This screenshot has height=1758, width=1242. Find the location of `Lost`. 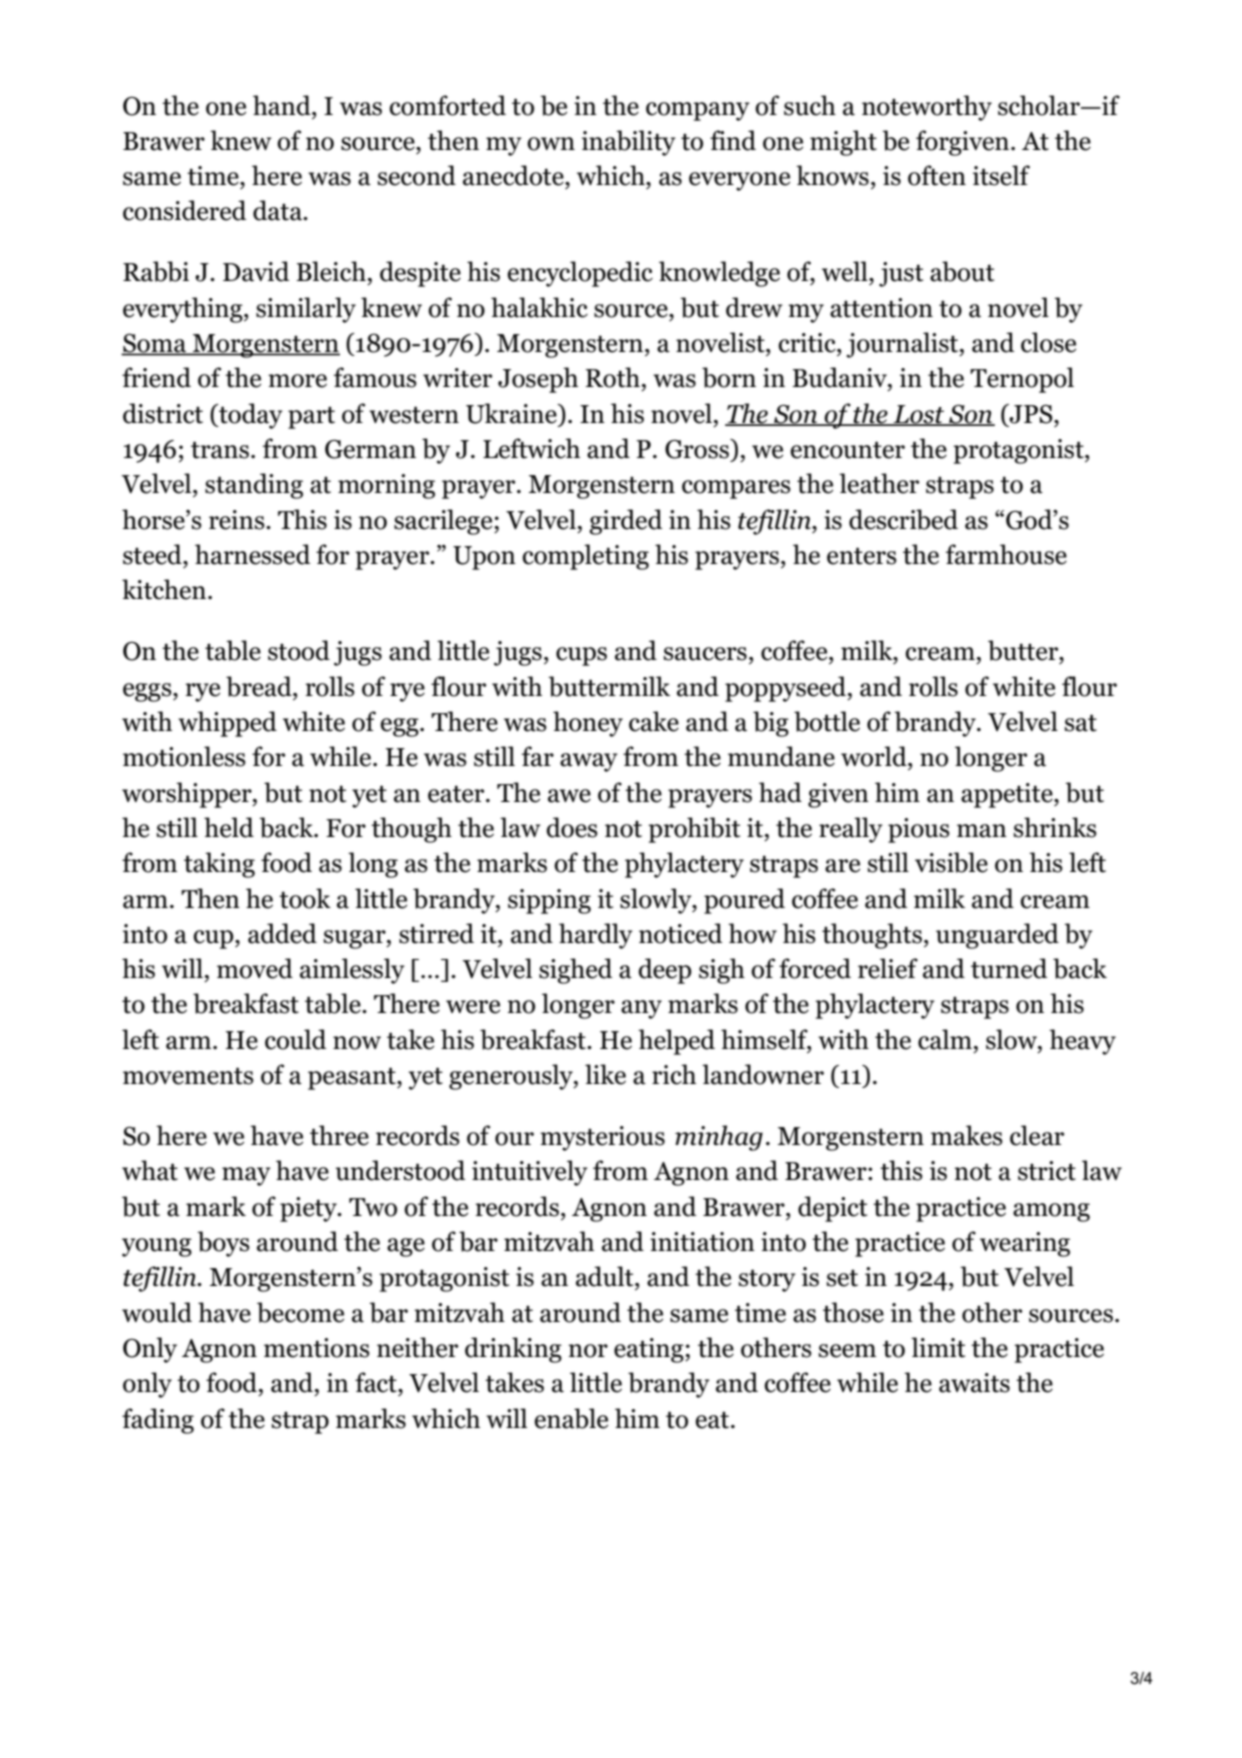

Lost is located at coordinates (919, 415).
